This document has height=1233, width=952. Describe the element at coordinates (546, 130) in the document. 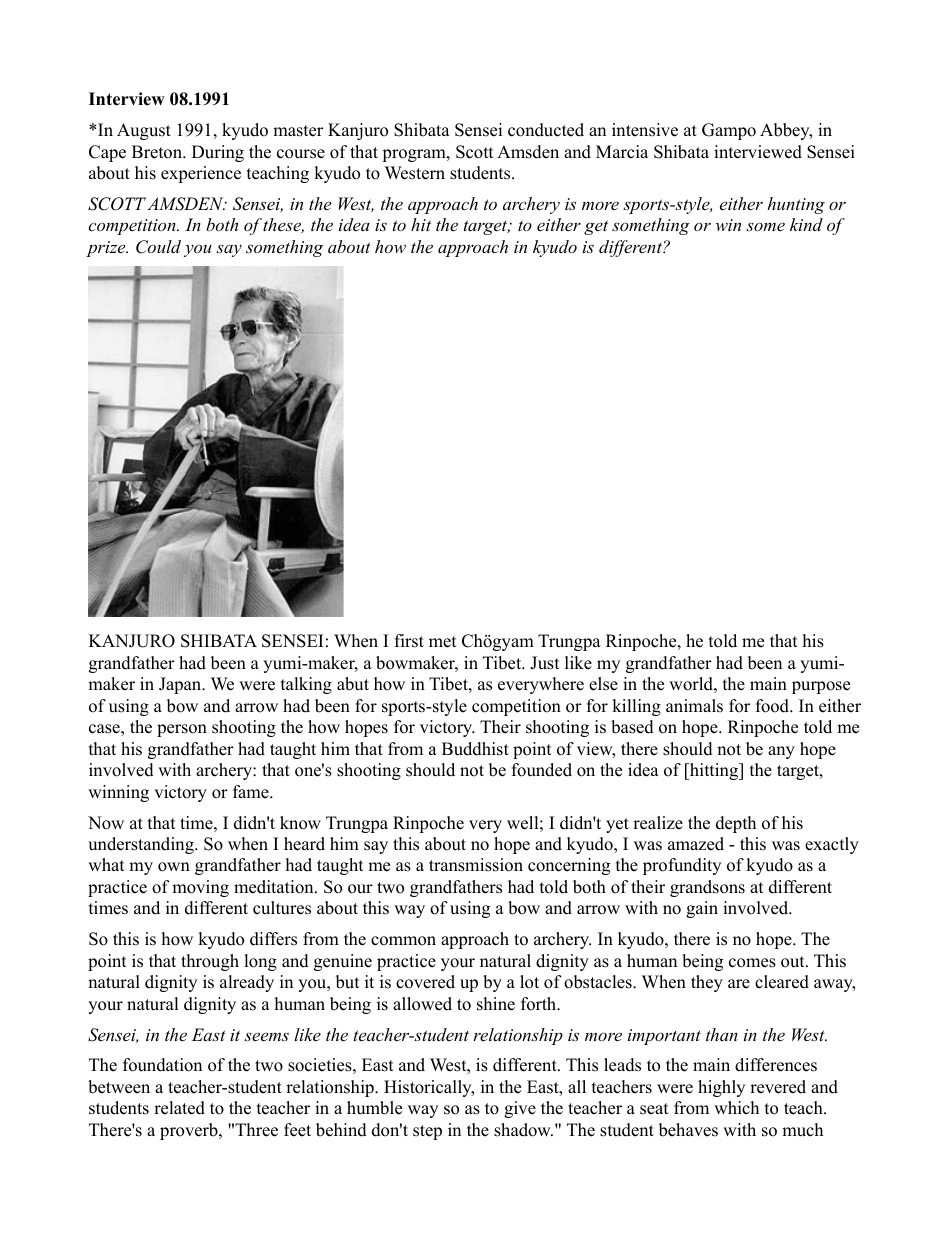

I see `conducted` at that location.
